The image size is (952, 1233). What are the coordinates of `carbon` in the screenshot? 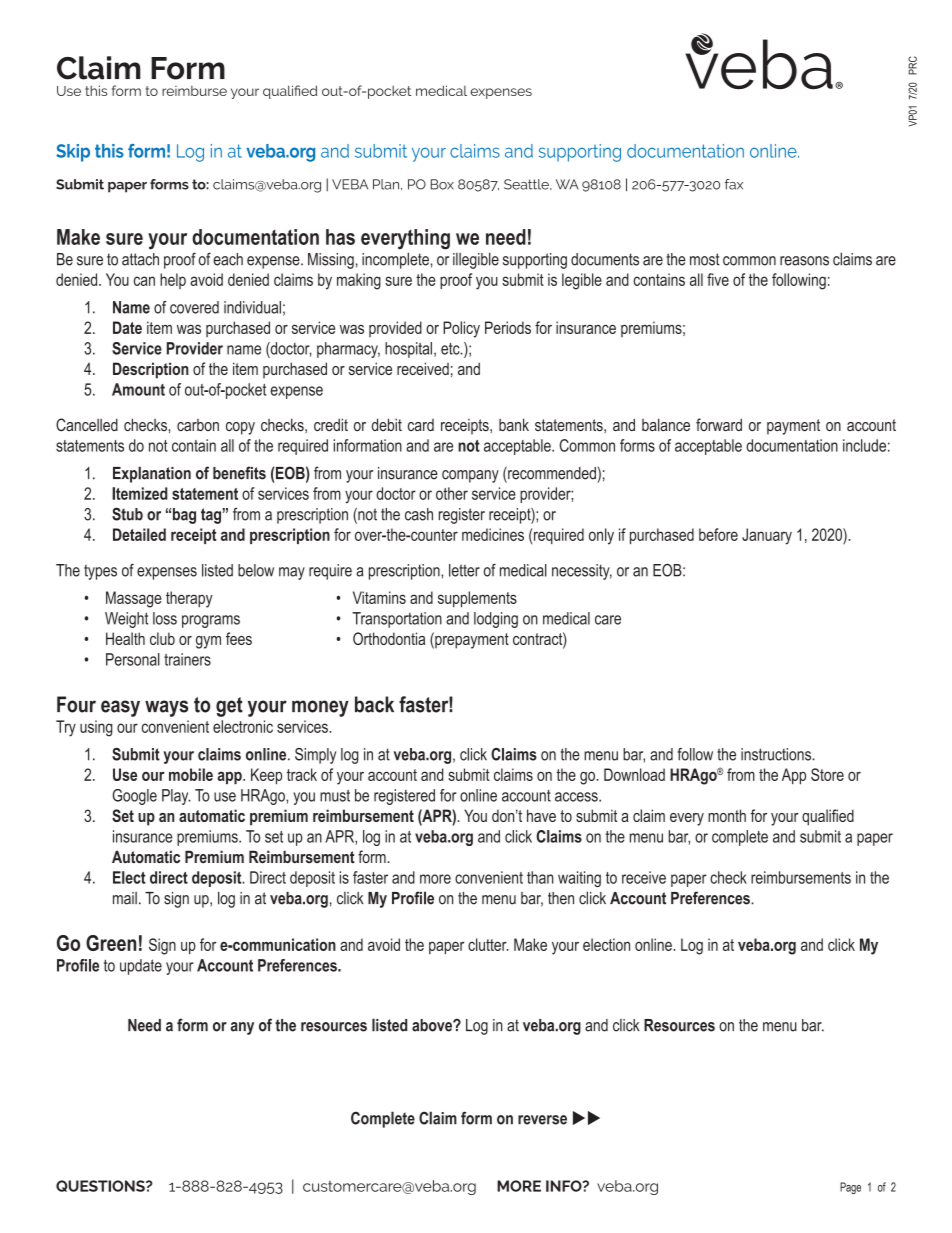 It's located at (198, 425).
